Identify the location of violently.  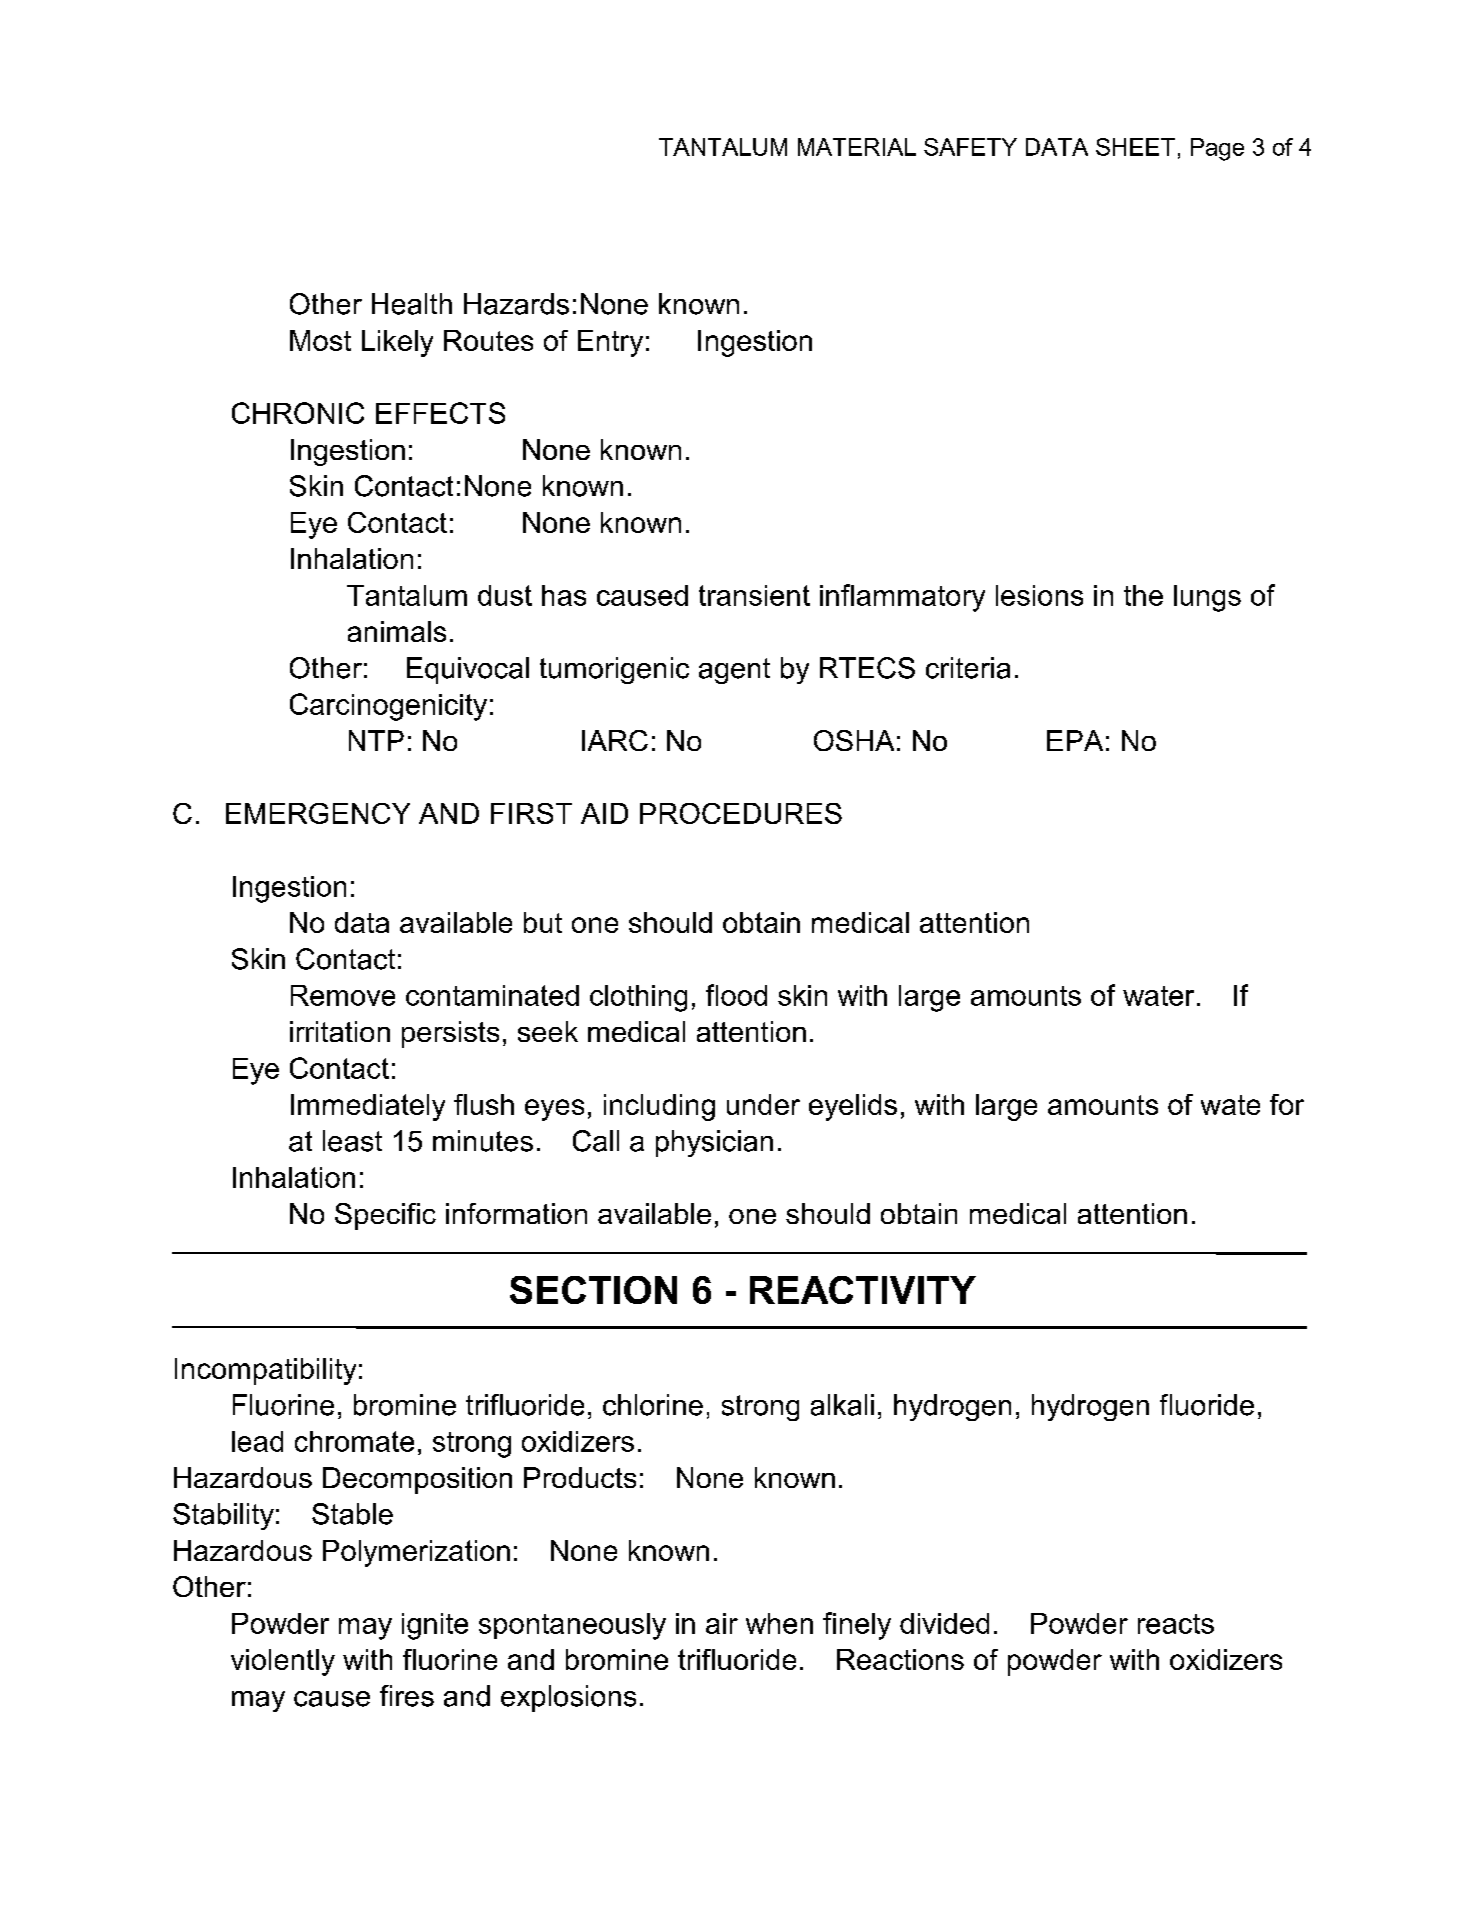
(283, 1662).
